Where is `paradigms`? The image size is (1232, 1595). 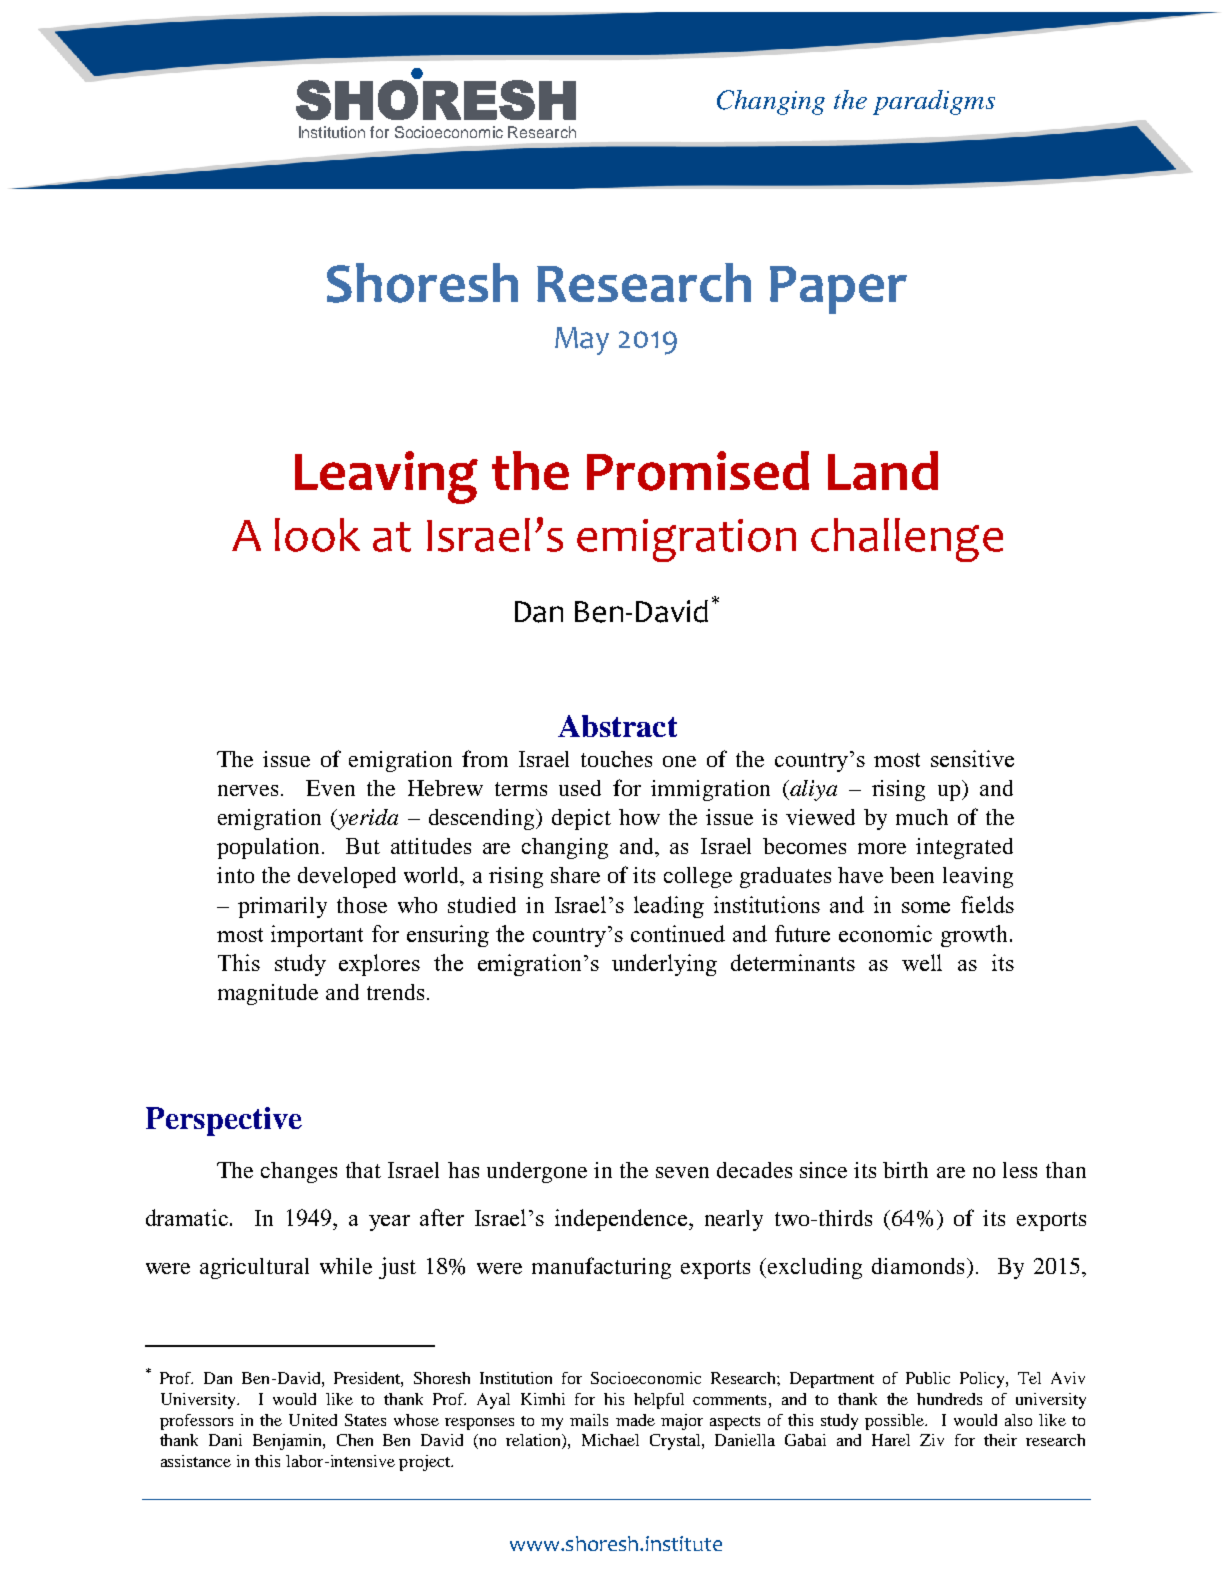 paradigms is located at coordinates (934, 102).
